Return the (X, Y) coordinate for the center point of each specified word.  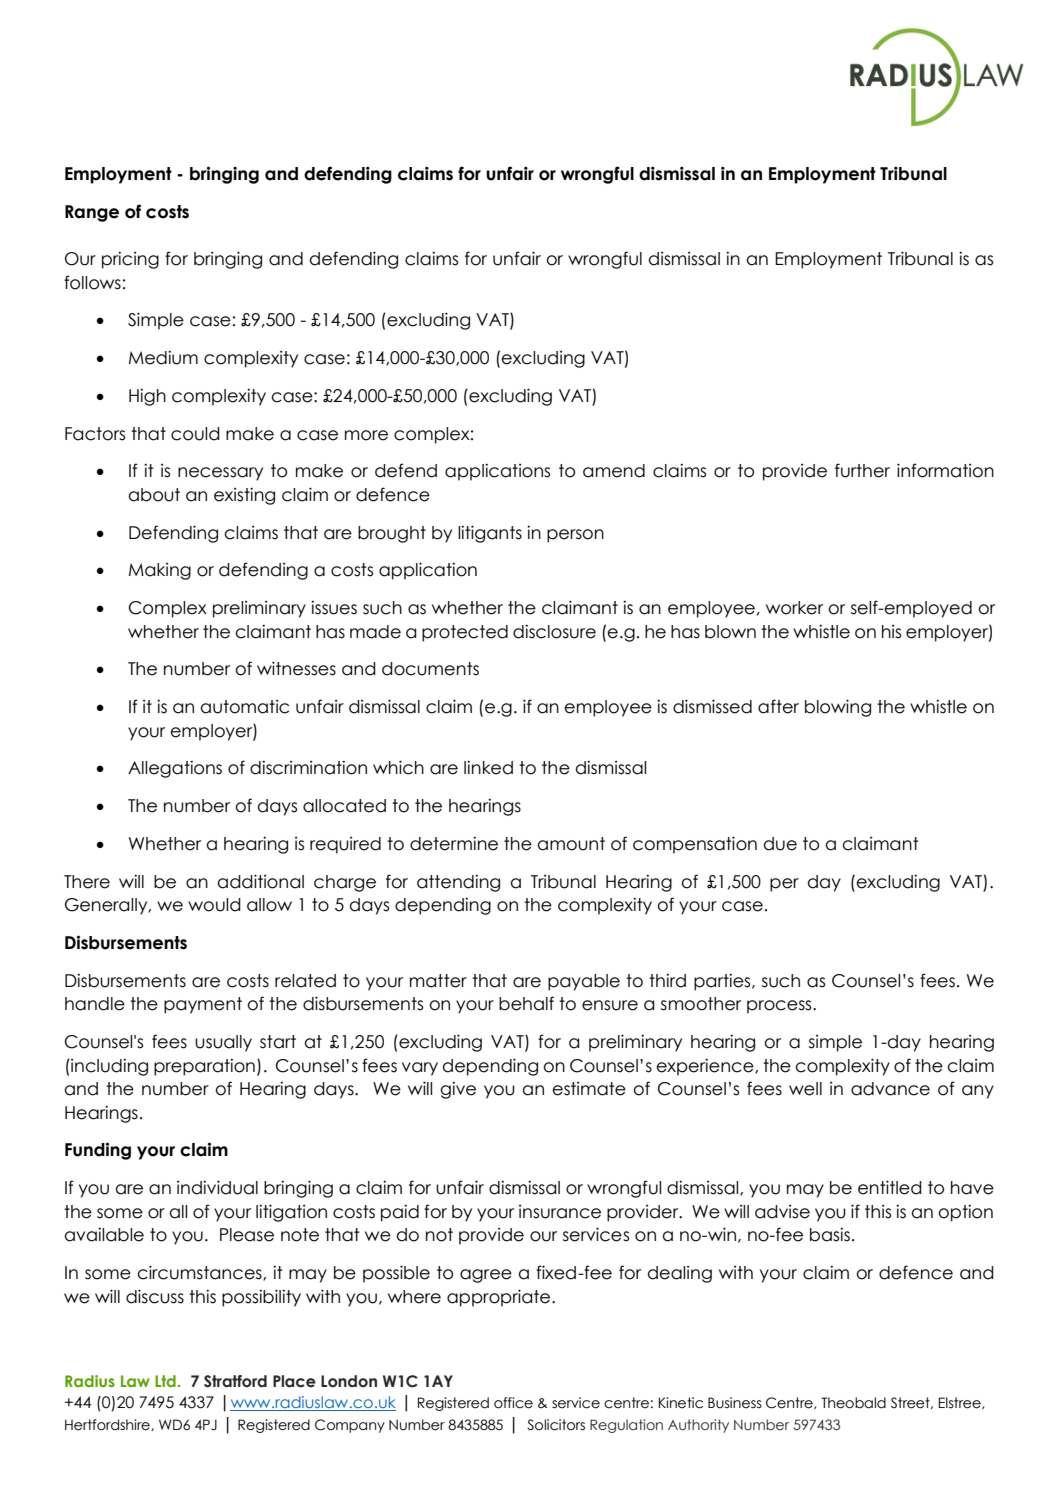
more (366, 435)
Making (160, 571)
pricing (130, 260)
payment (203, 1005)
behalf (526, 1003)
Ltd (165, 1381)
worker (794, 608)
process (780, 1007)
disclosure (554, 632)
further (862, 470)
